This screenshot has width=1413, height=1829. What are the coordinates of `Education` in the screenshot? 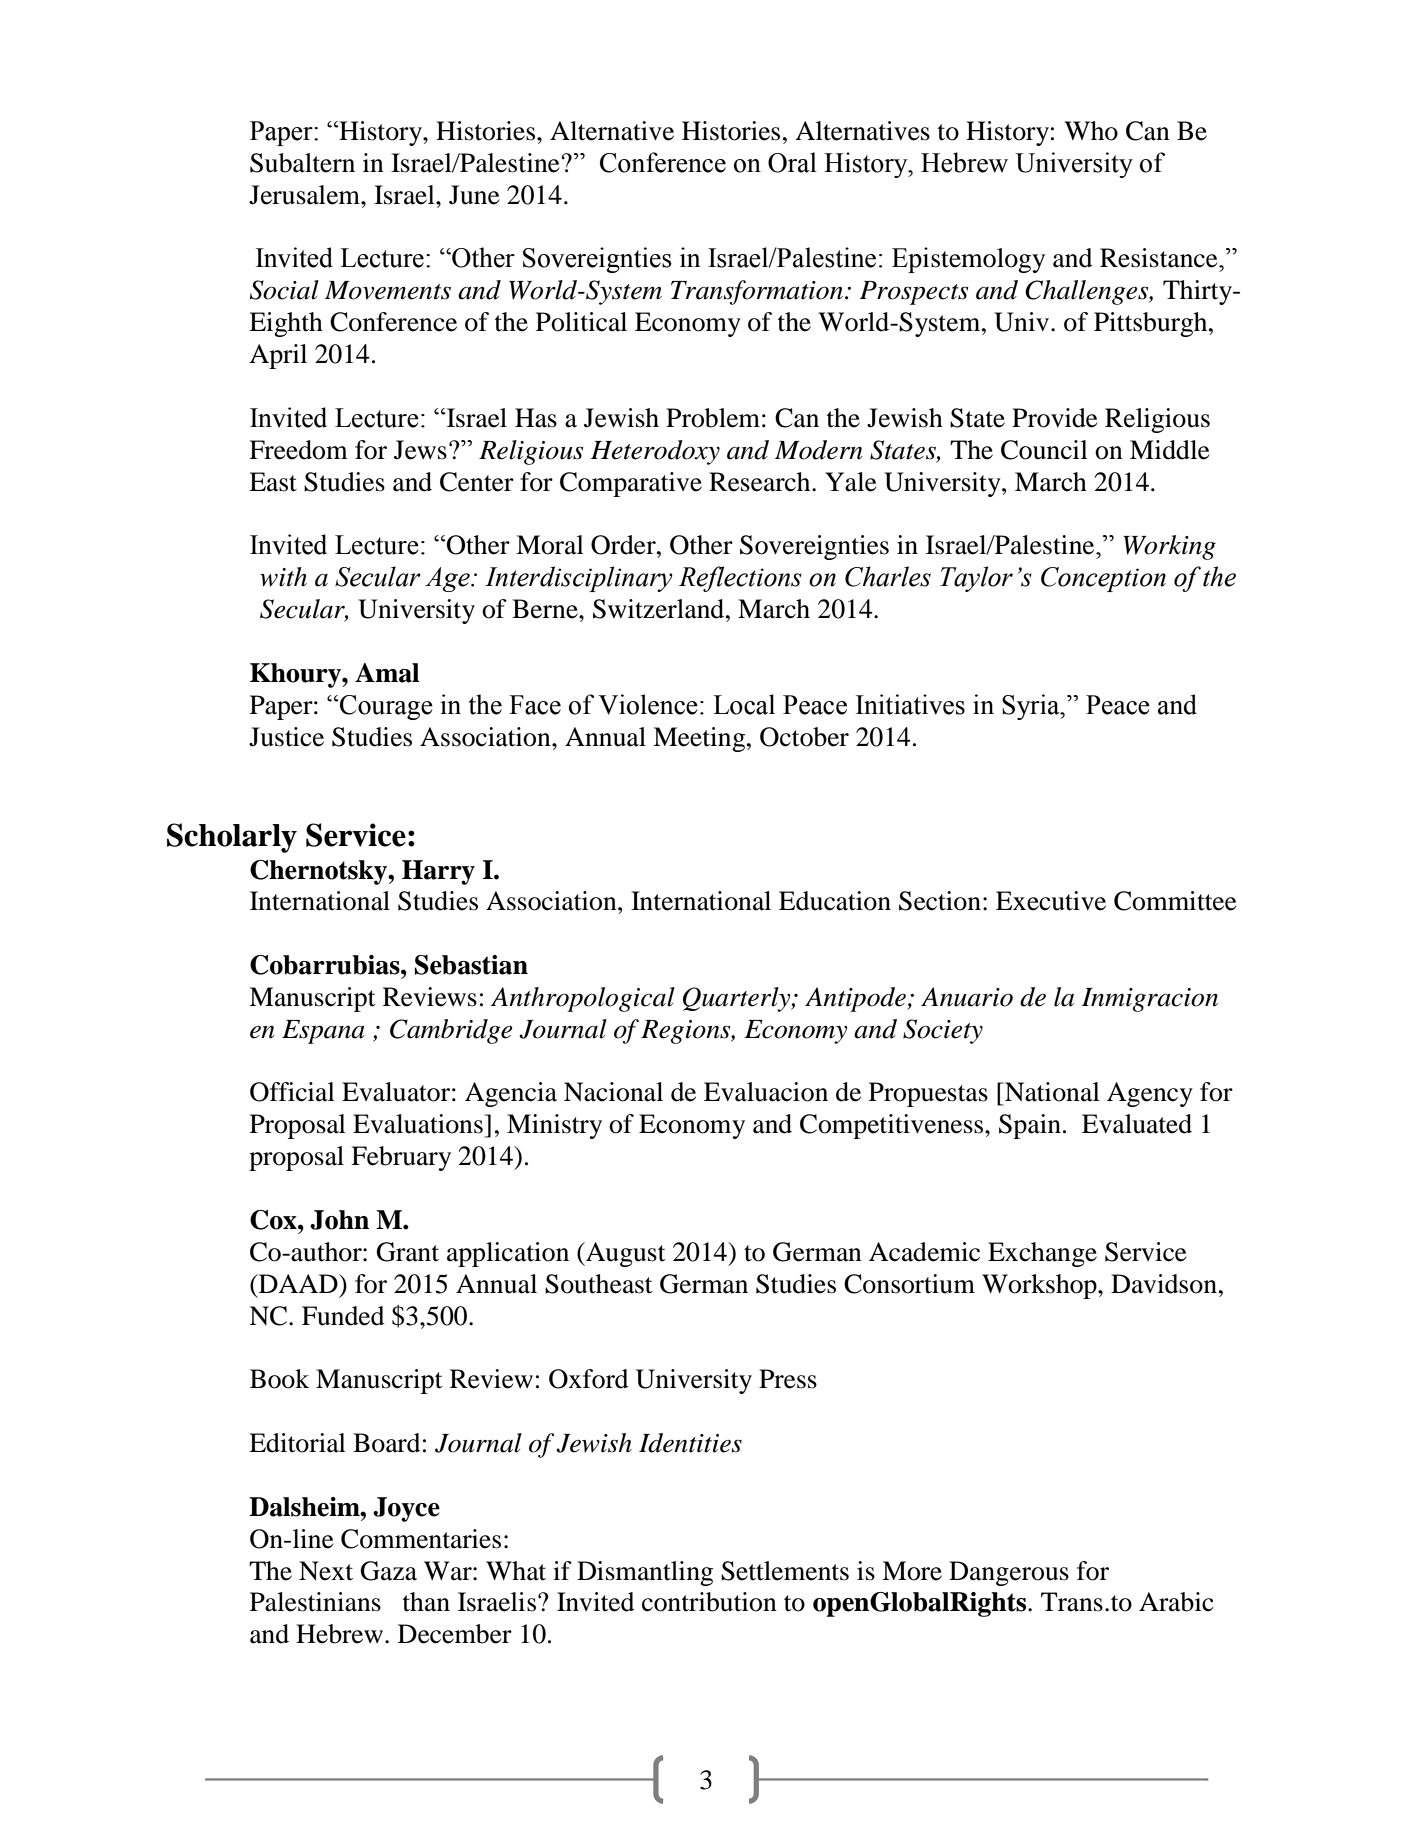 It's located at (835, 901).
